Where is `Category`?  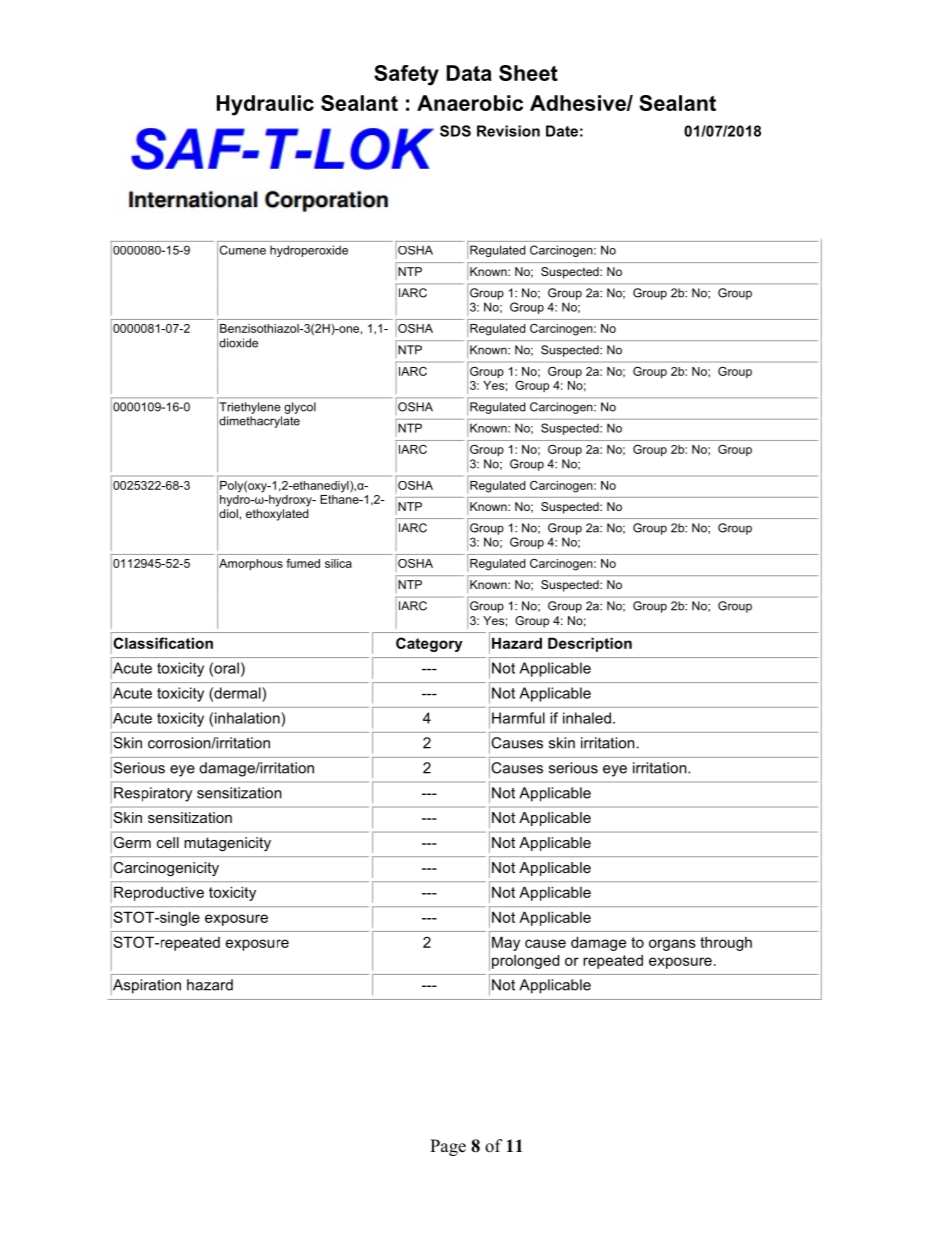
Category is located at coordinates (429, 644).
